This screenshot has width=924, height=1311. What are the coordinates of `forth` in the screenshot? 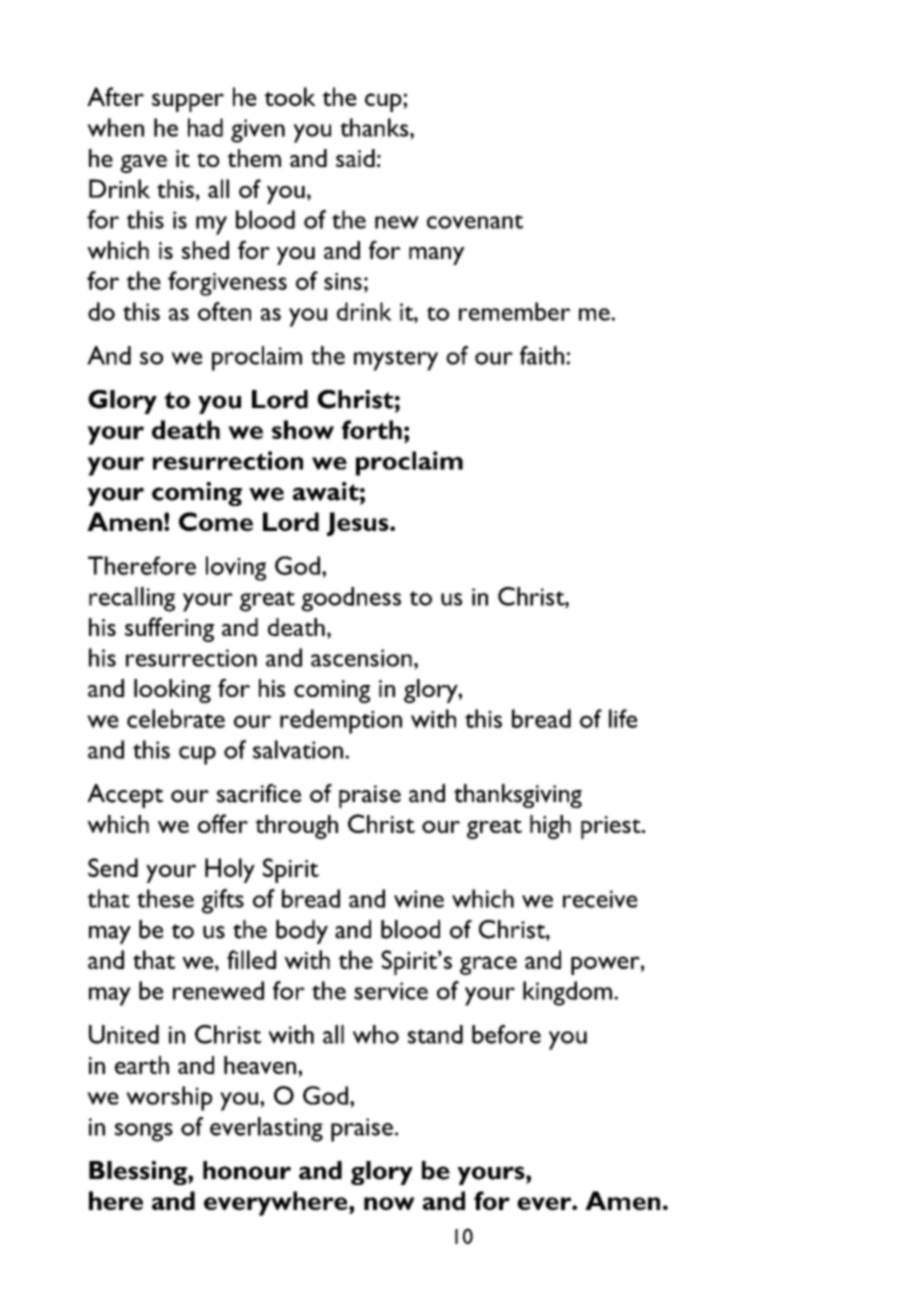 It's located at (372, 429).
